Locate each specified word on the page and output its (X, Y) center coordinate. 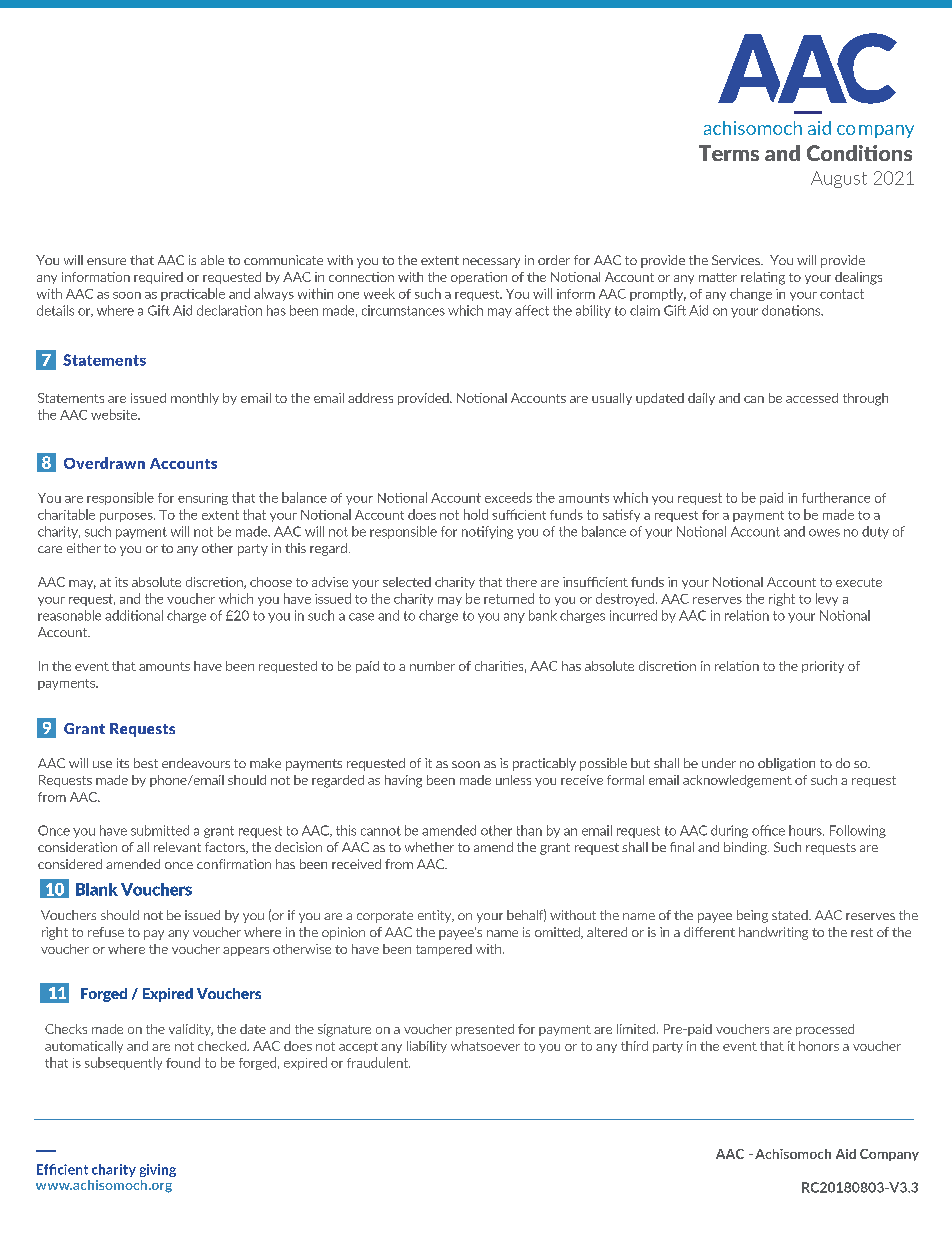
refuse (106, 932)
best (146, 763)
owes (824, 533)
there (521, 582)
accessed (812, 398)
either (84, 548)
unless (513, 780)
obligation (786, 764)
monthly (195, 399)
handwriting (773, 933)
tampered (444, 950)
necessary (491, 263)
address (370, 398)
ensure (106, 261)
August (839, 179)
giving (158, 1170)
